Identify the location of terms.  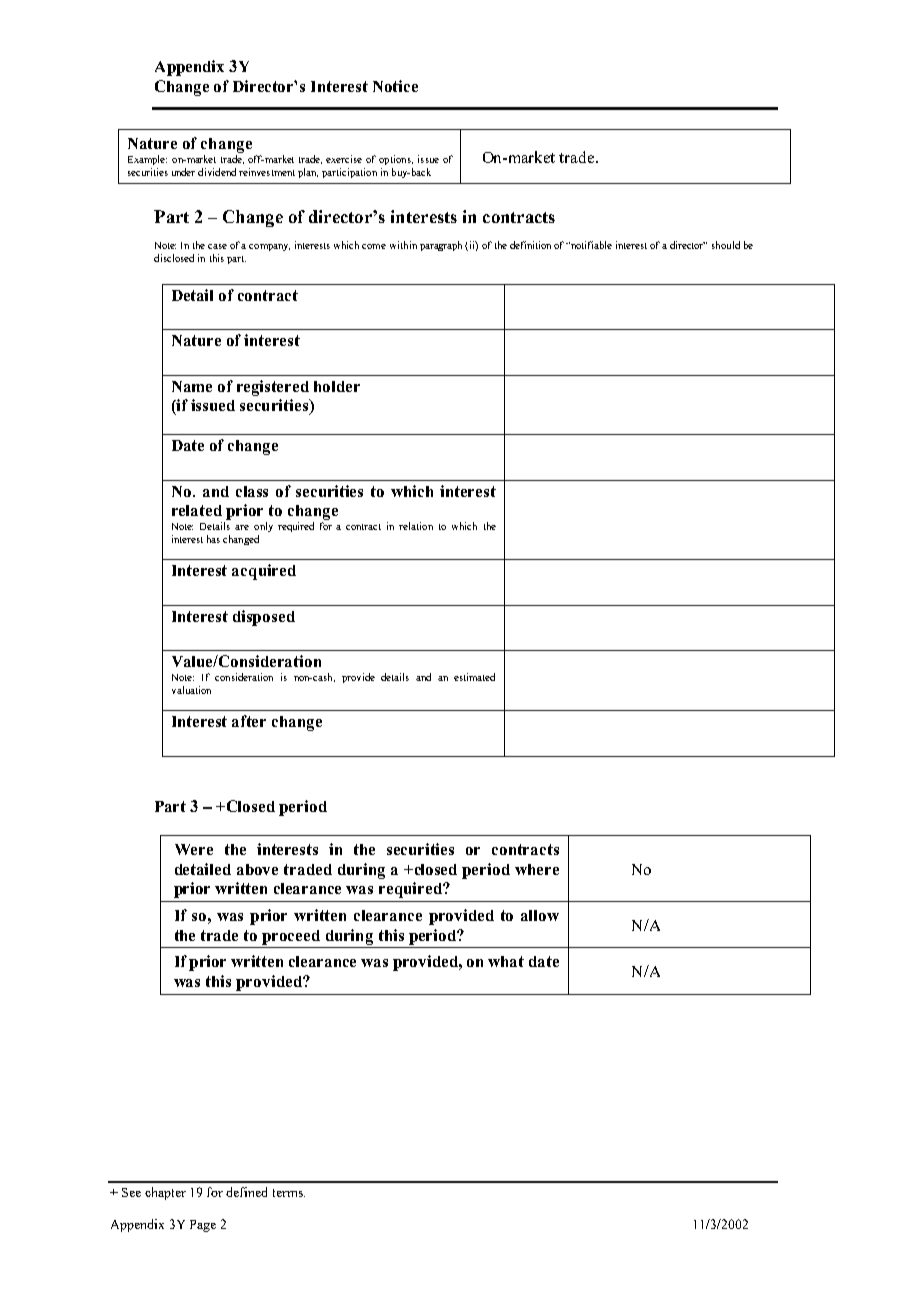
(289, 1193).
